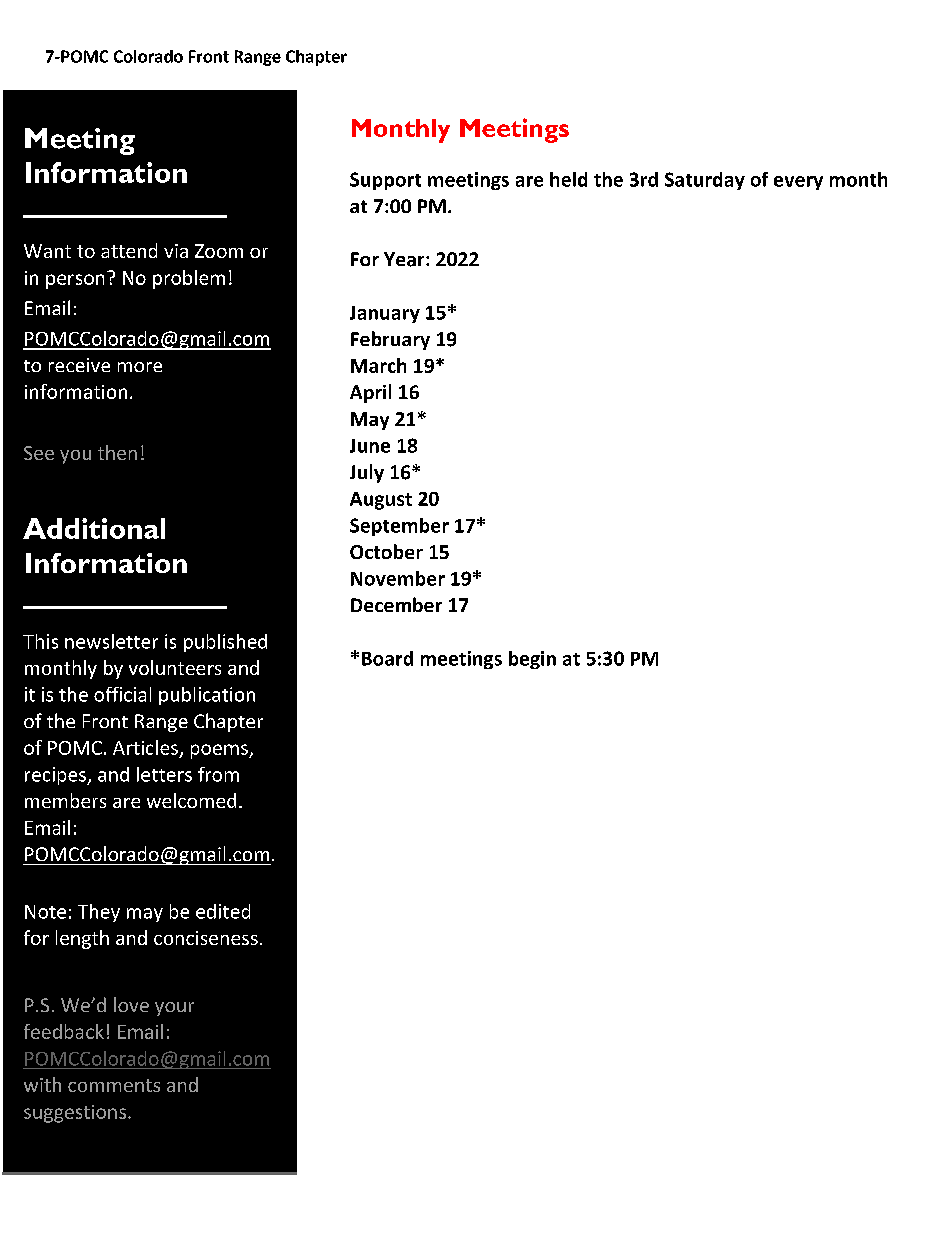 This screenshot has width=952, height=1233. I want to click on Board, so click(387, 658).
